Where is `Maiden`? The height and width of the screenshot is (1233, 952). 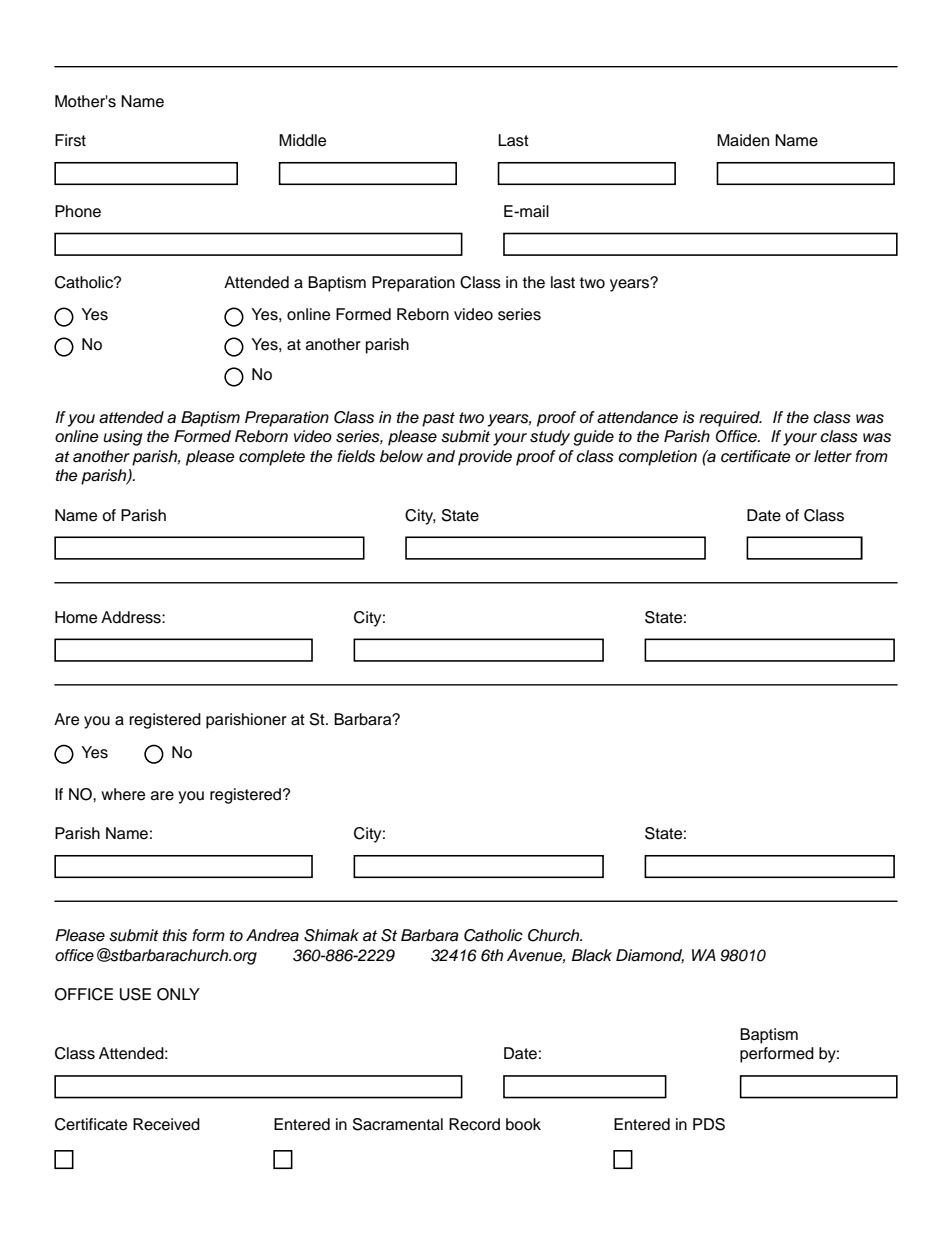
Maiden is located at coordinates (743, 140).
